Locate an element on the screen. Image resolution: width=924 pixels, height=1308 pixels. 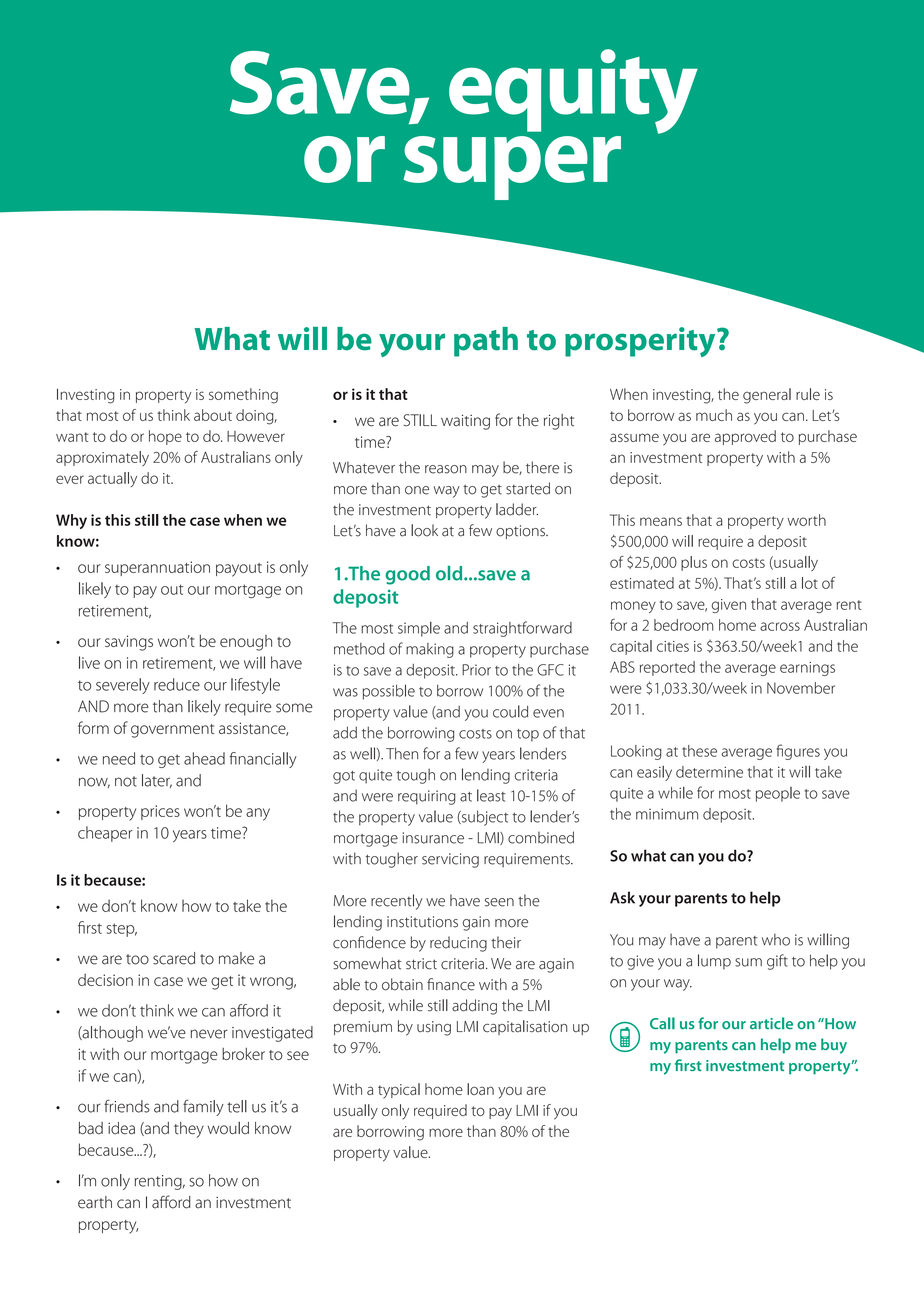
who is located at coordinates (776, 940).
